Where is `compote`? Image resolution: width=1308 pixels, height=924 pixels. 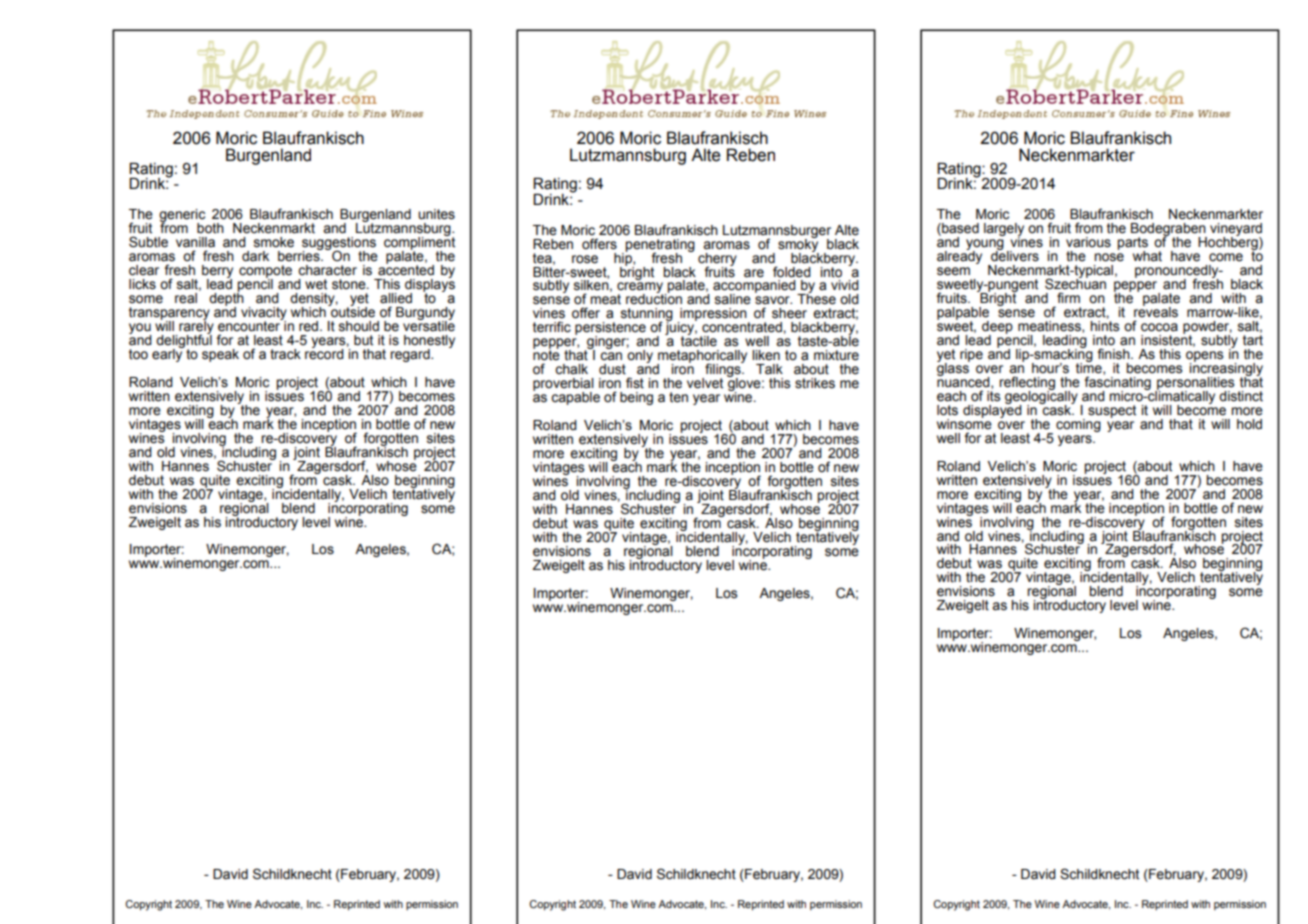 compote is located at coordinates (265, 272).
